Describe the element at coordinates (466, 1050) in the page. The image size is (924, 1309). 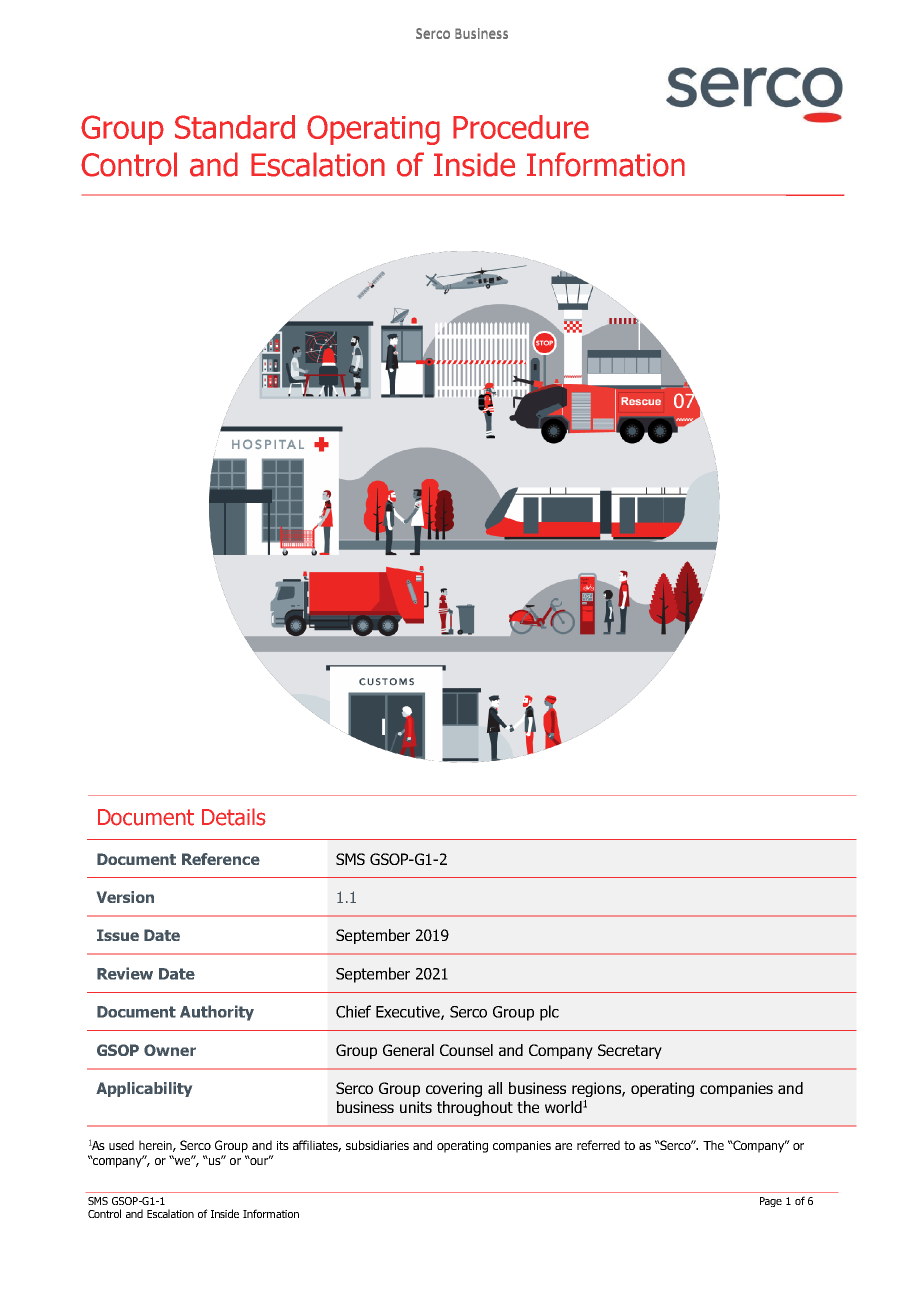
I see `Counsel` at that location.
